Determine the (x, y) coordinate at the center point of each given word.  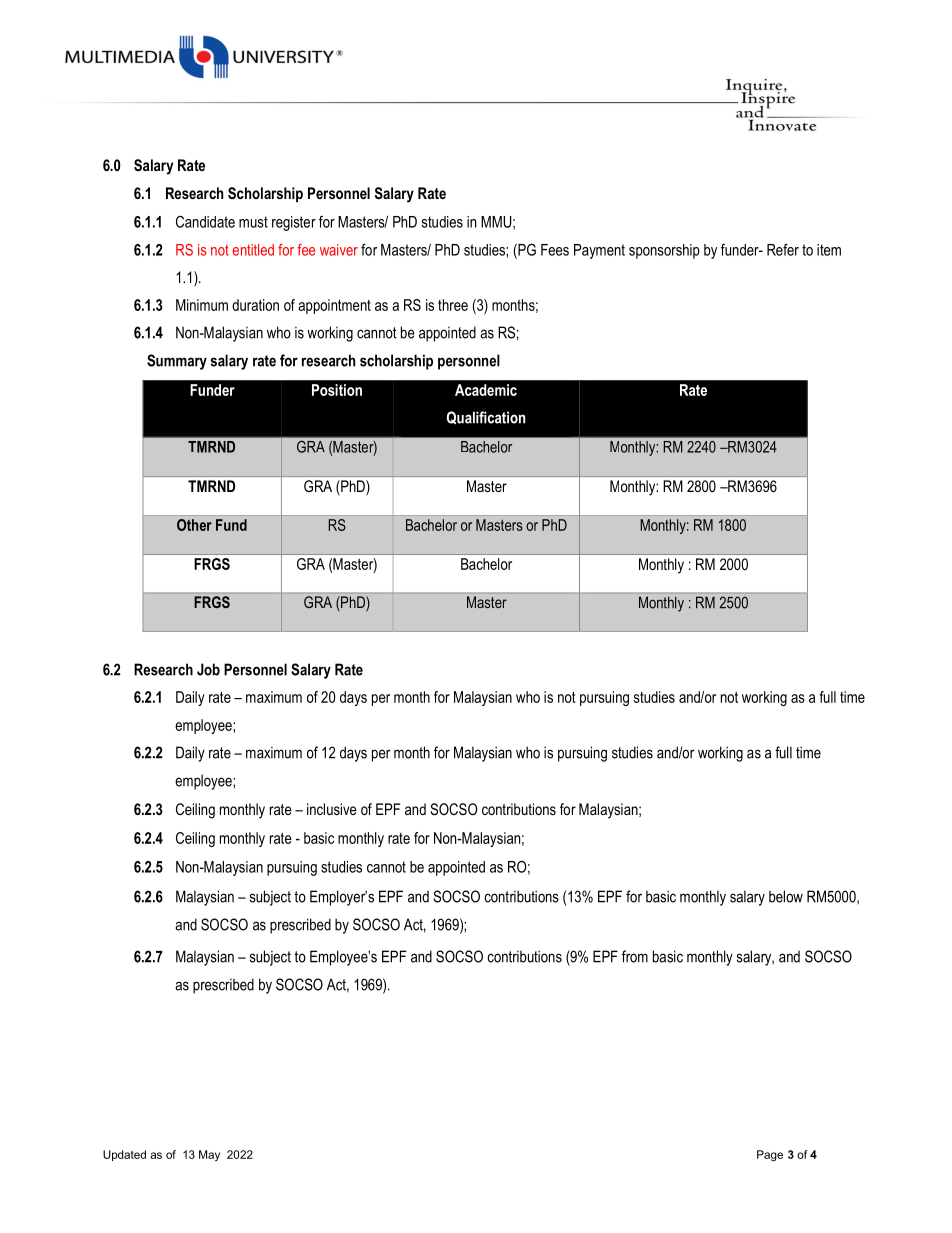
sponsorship (664, 251)
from (635, 956)
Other (194, 525)
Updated (124, 1155)
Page (770, 1156)
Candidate (205, 222)
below (786, 896)
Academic (486, 390)
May (209, 1155)
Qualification (486, 418)
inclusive (332, 809)
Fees (555, 250)
